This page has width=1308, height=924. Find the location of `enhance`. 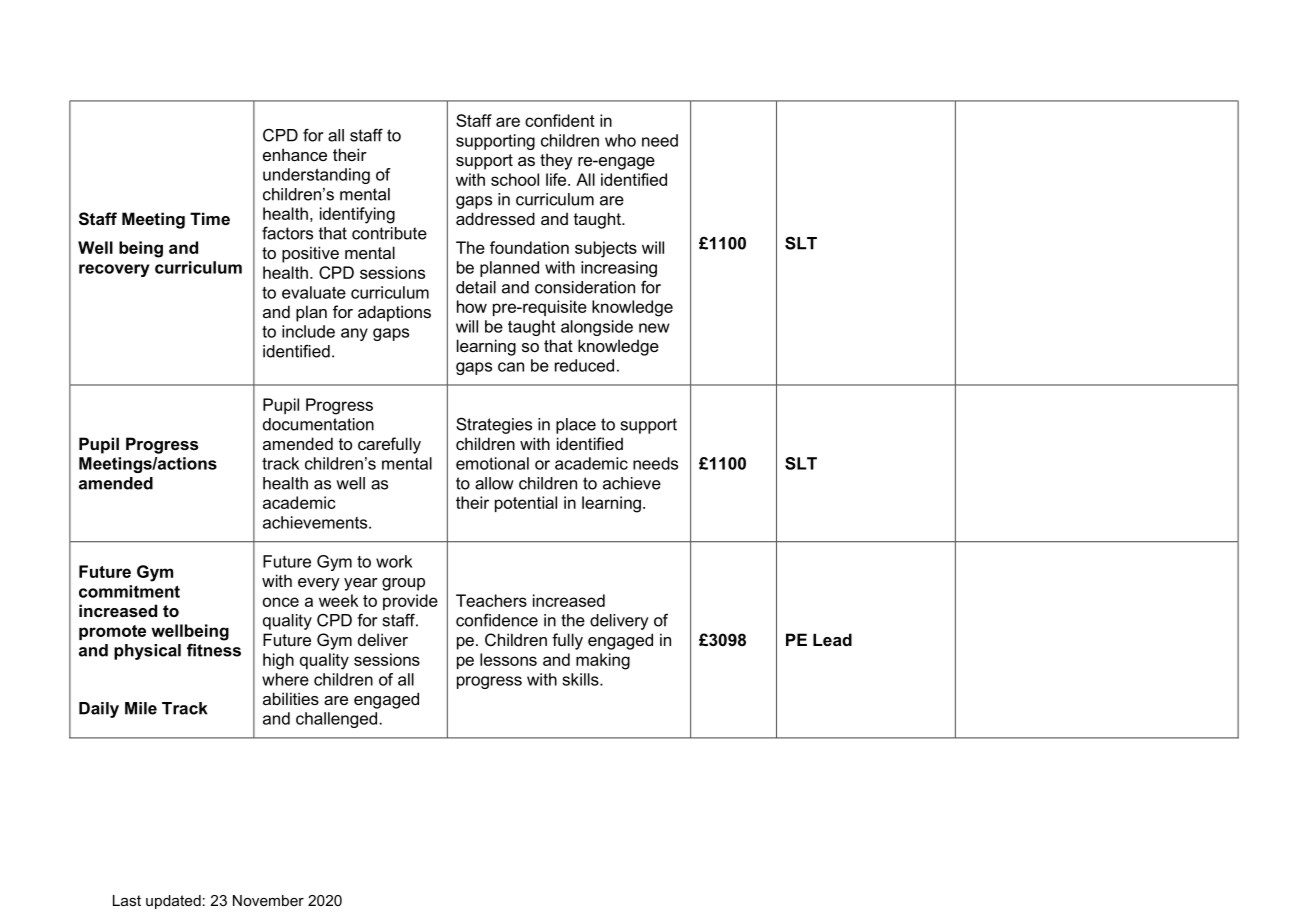

enhance is located at coordinates (295, 154).
